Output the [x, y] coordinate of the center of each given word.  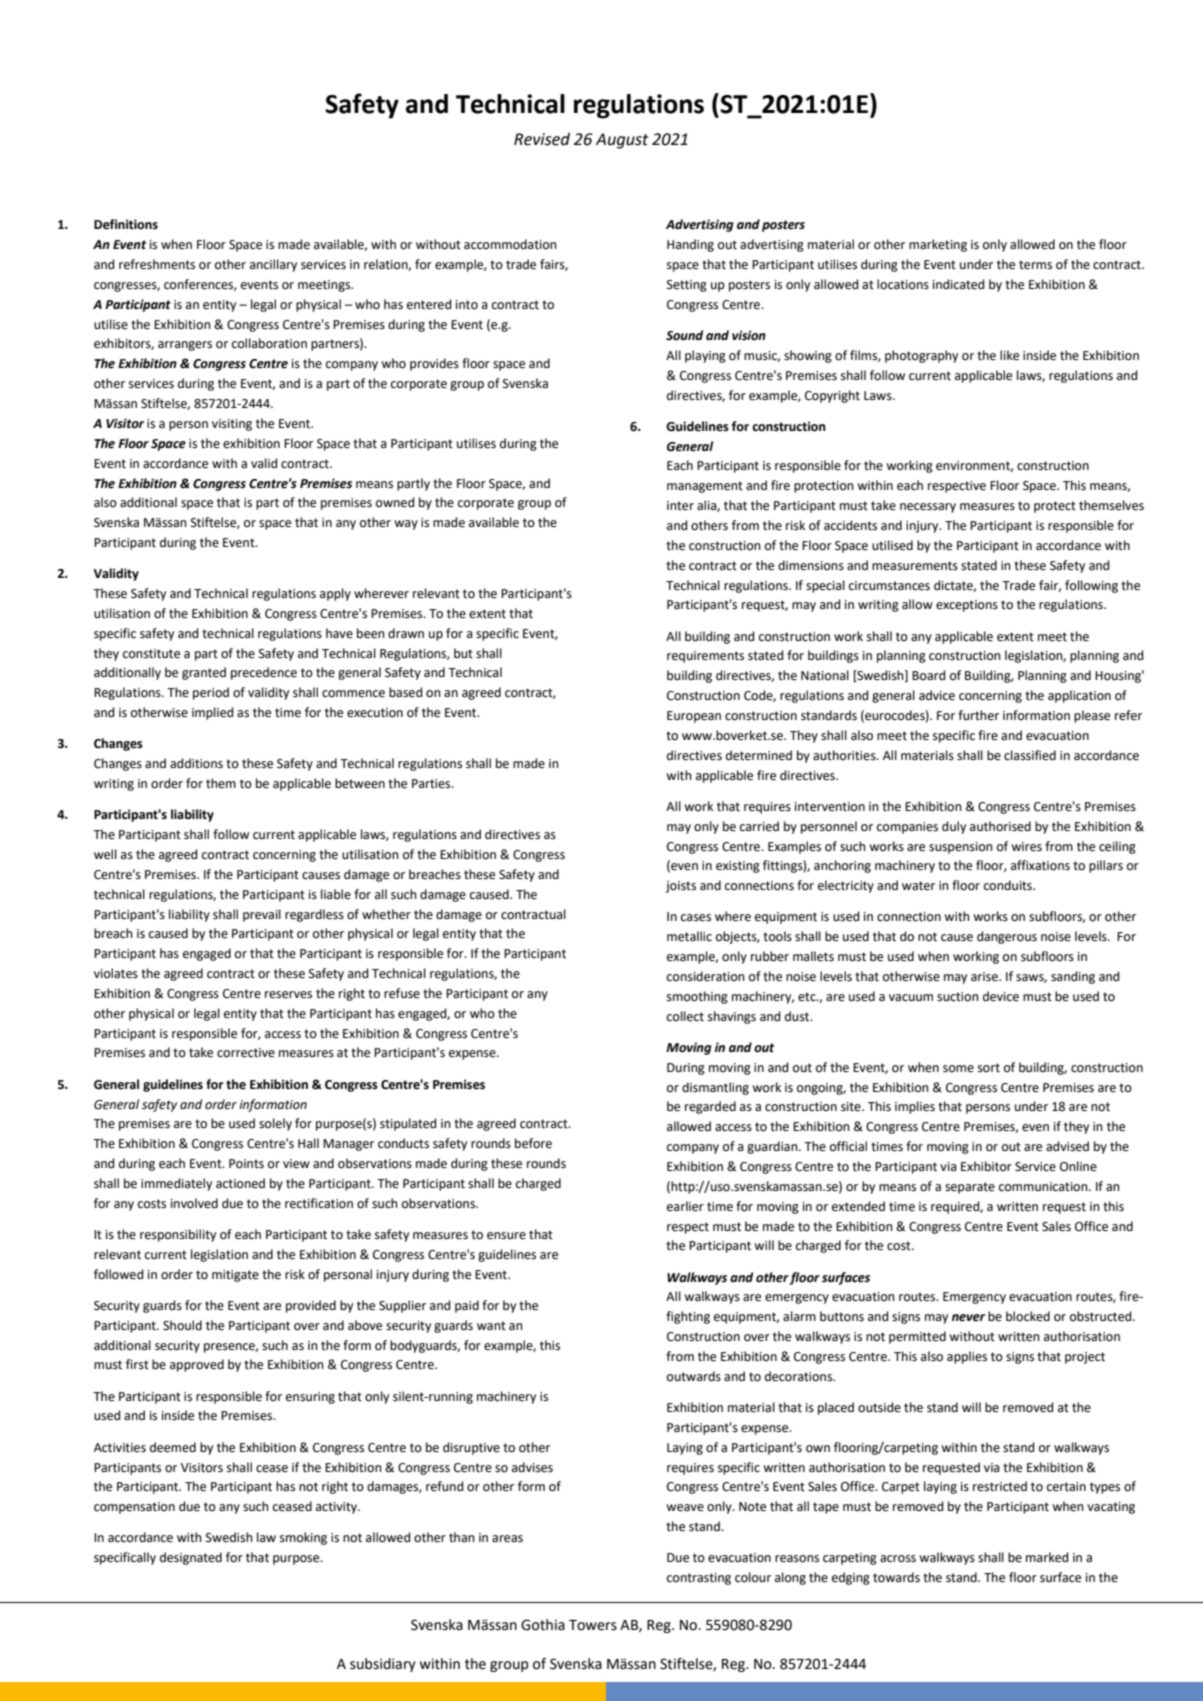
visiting [232, 425]
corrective [246, 1053]
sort [989, 1068]
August [622, 141]
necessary [928, 508]
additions [196, 763]
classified [1030, 755]
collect [685, 1016]
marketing [938, 245]
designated [191, 1558]
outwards [694, 1376]
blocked [1028, 1316]
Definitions [126, 224]
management [705, 487]
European [694, 717]
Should [182, 1325]
